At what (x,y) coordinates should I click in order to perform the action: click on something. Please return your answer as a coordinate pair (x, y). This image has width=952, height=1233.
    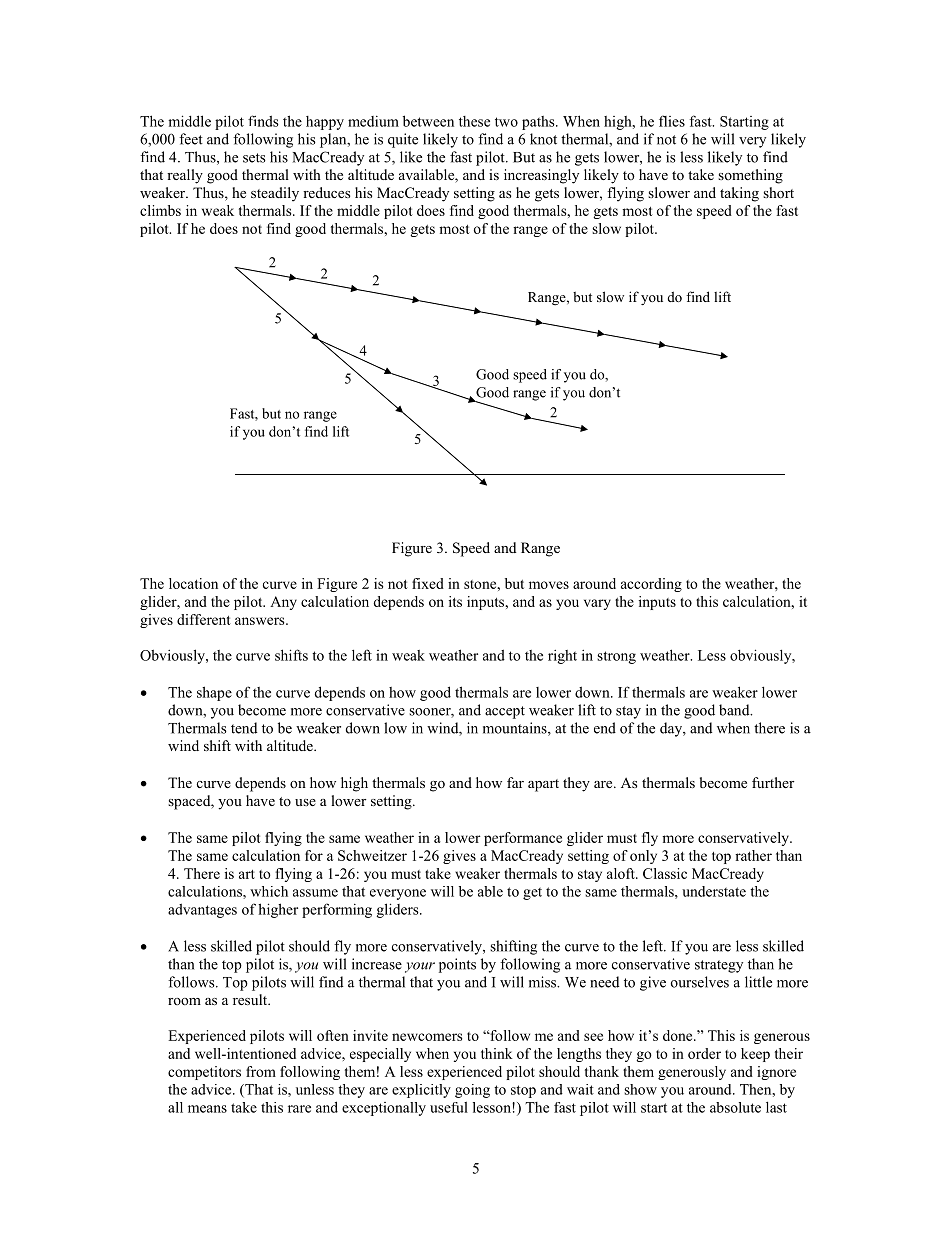
    Looking at the image, I should click on (750, 176).
